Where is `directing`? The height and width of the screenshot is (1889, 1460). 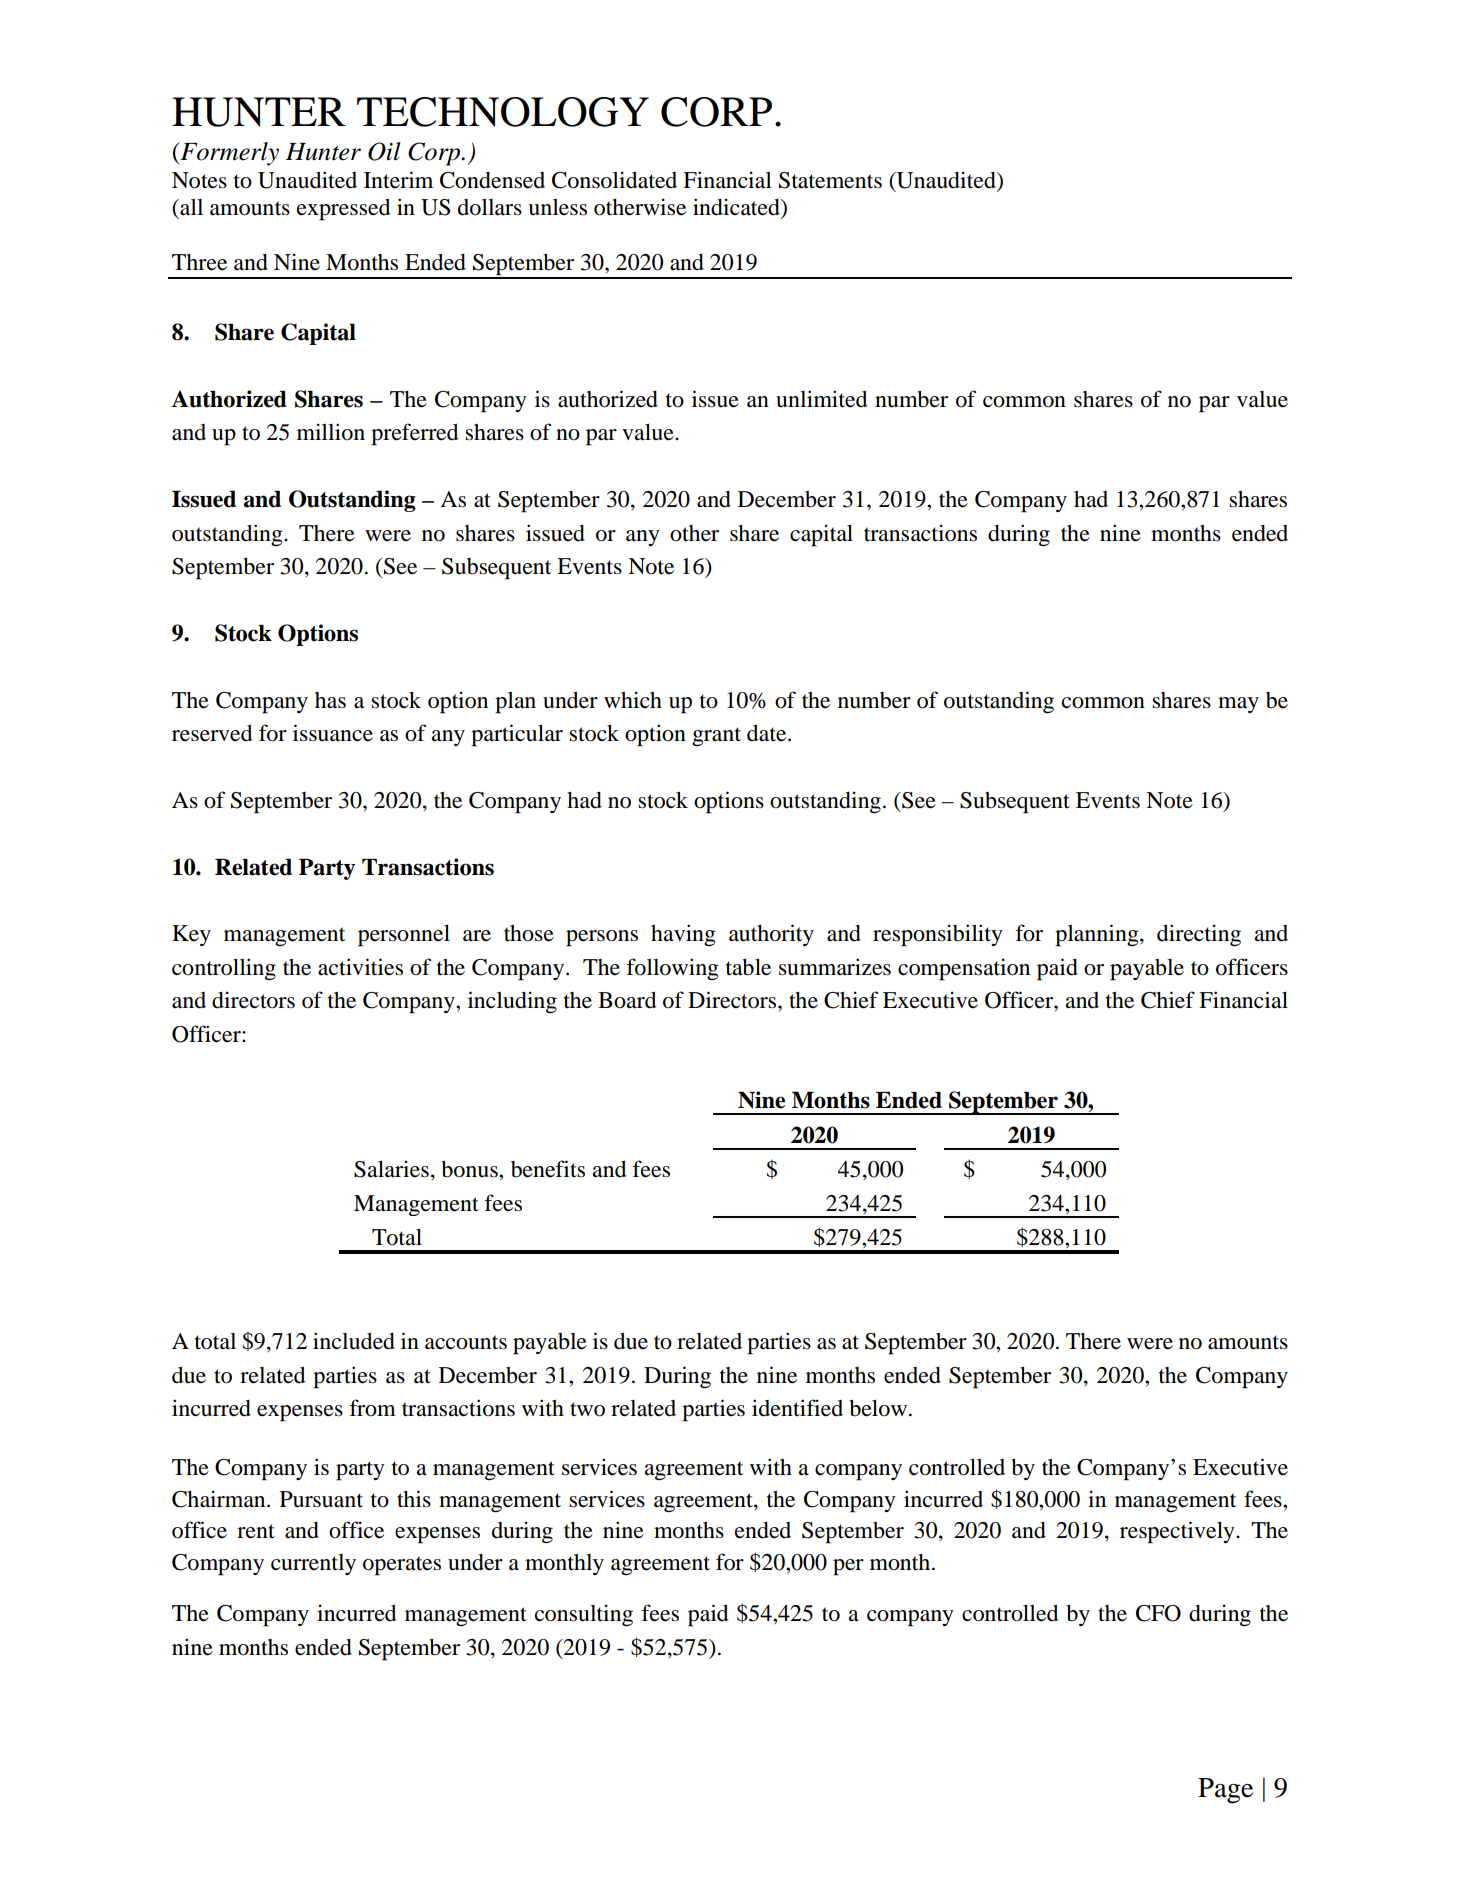
directing is located at coordinates (1199, 935).
